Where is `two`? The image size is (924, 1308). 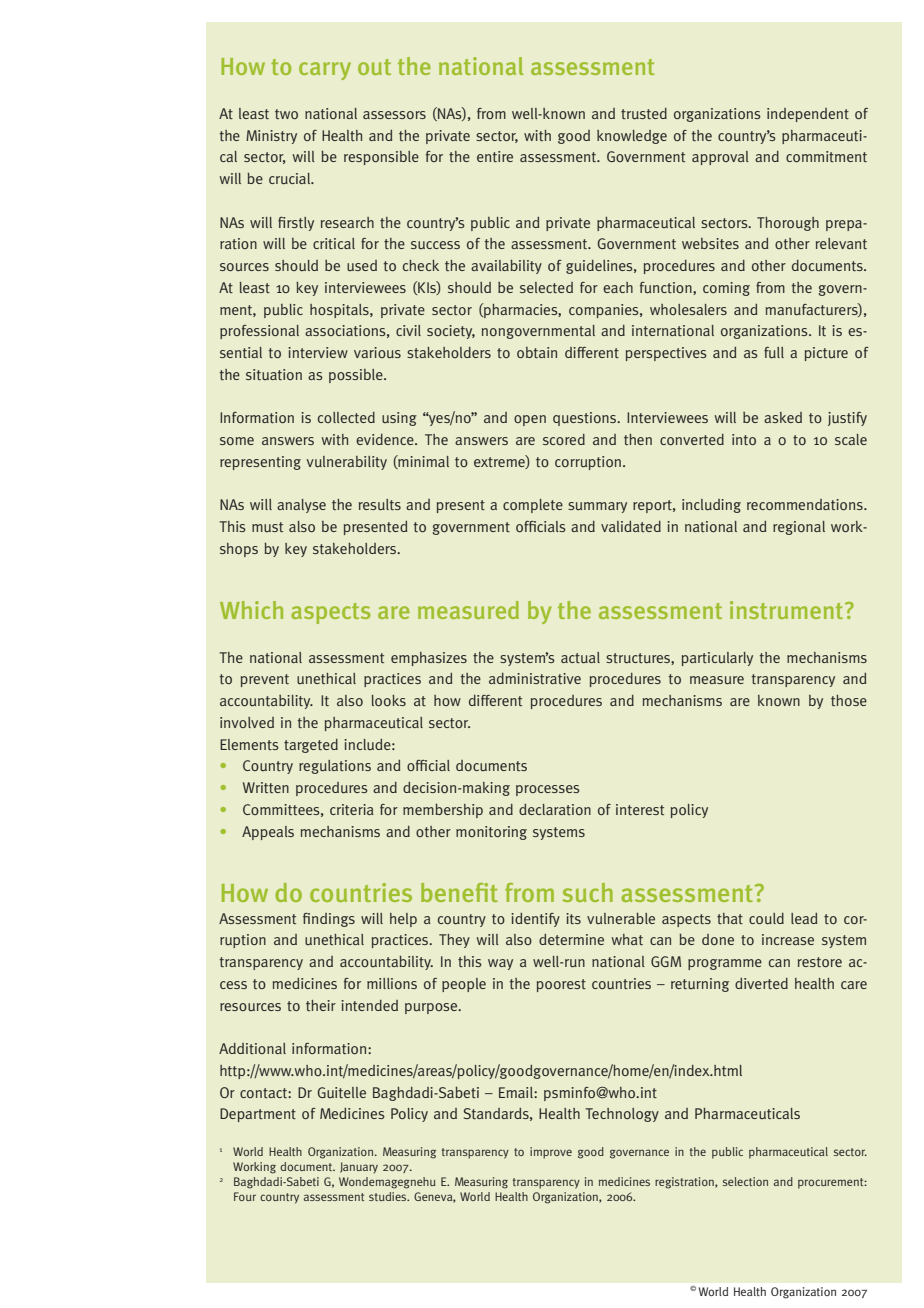 two is located at coordinates (286, 114).
